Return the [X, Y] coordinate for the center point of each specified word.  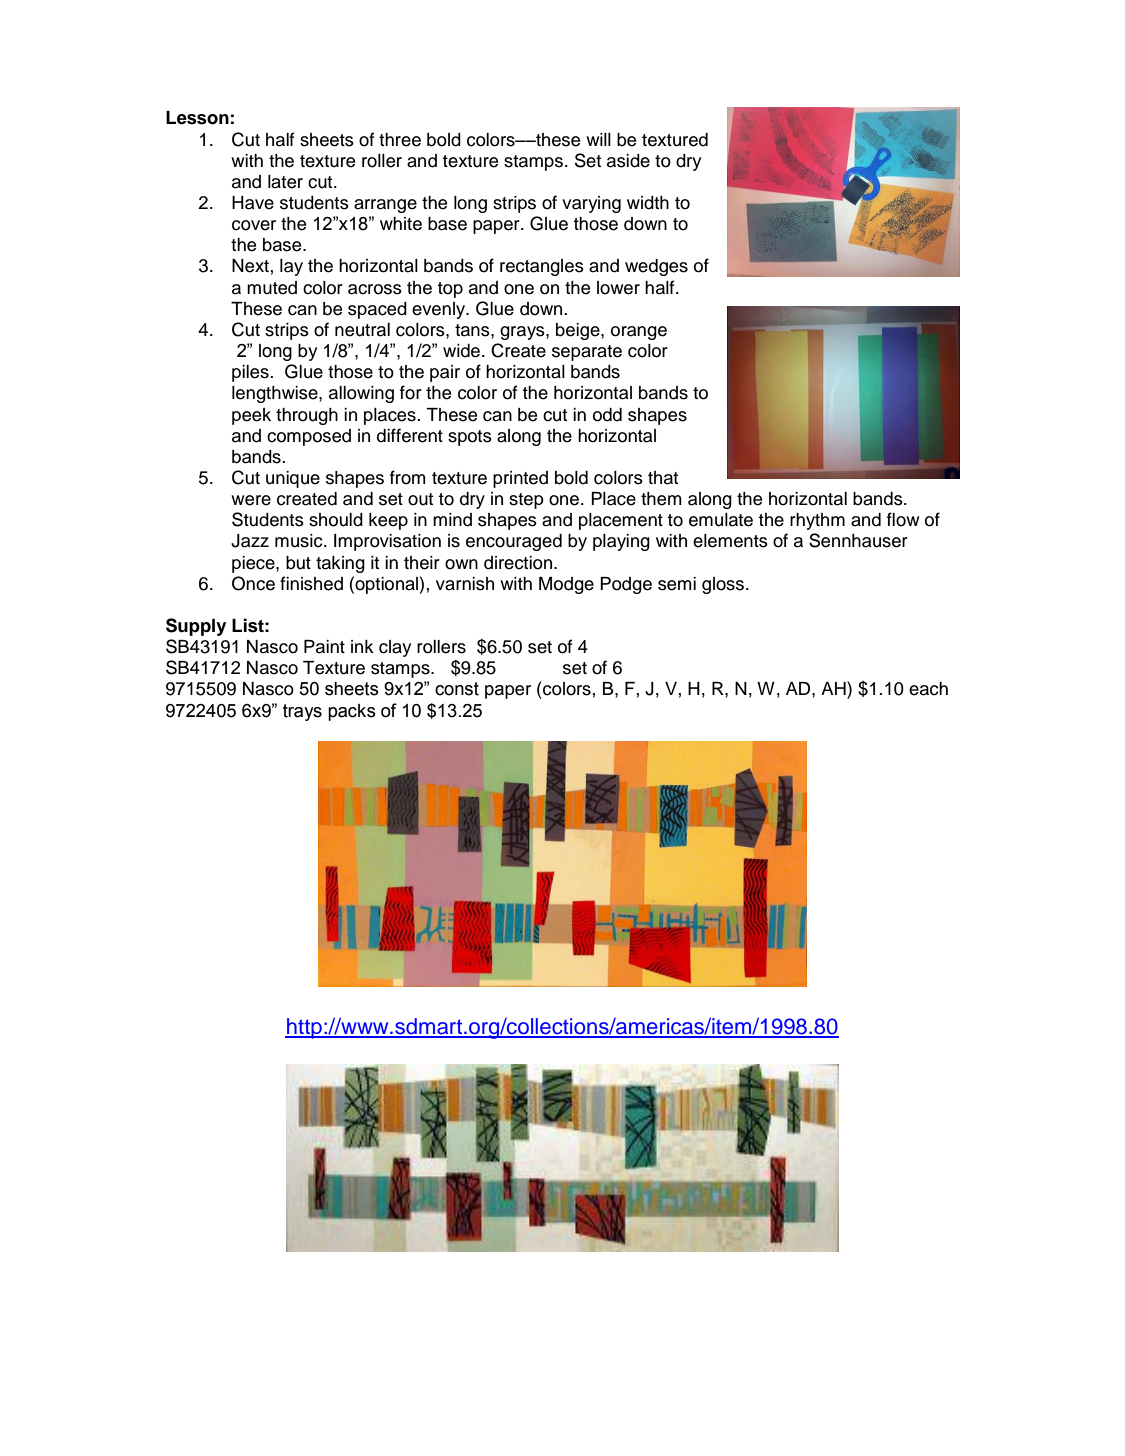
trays [302, 712]
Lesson [197, 118]
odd [607, 415]
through [307, 416]
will [598, 139]
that [663, 478]
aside [628, 161]
